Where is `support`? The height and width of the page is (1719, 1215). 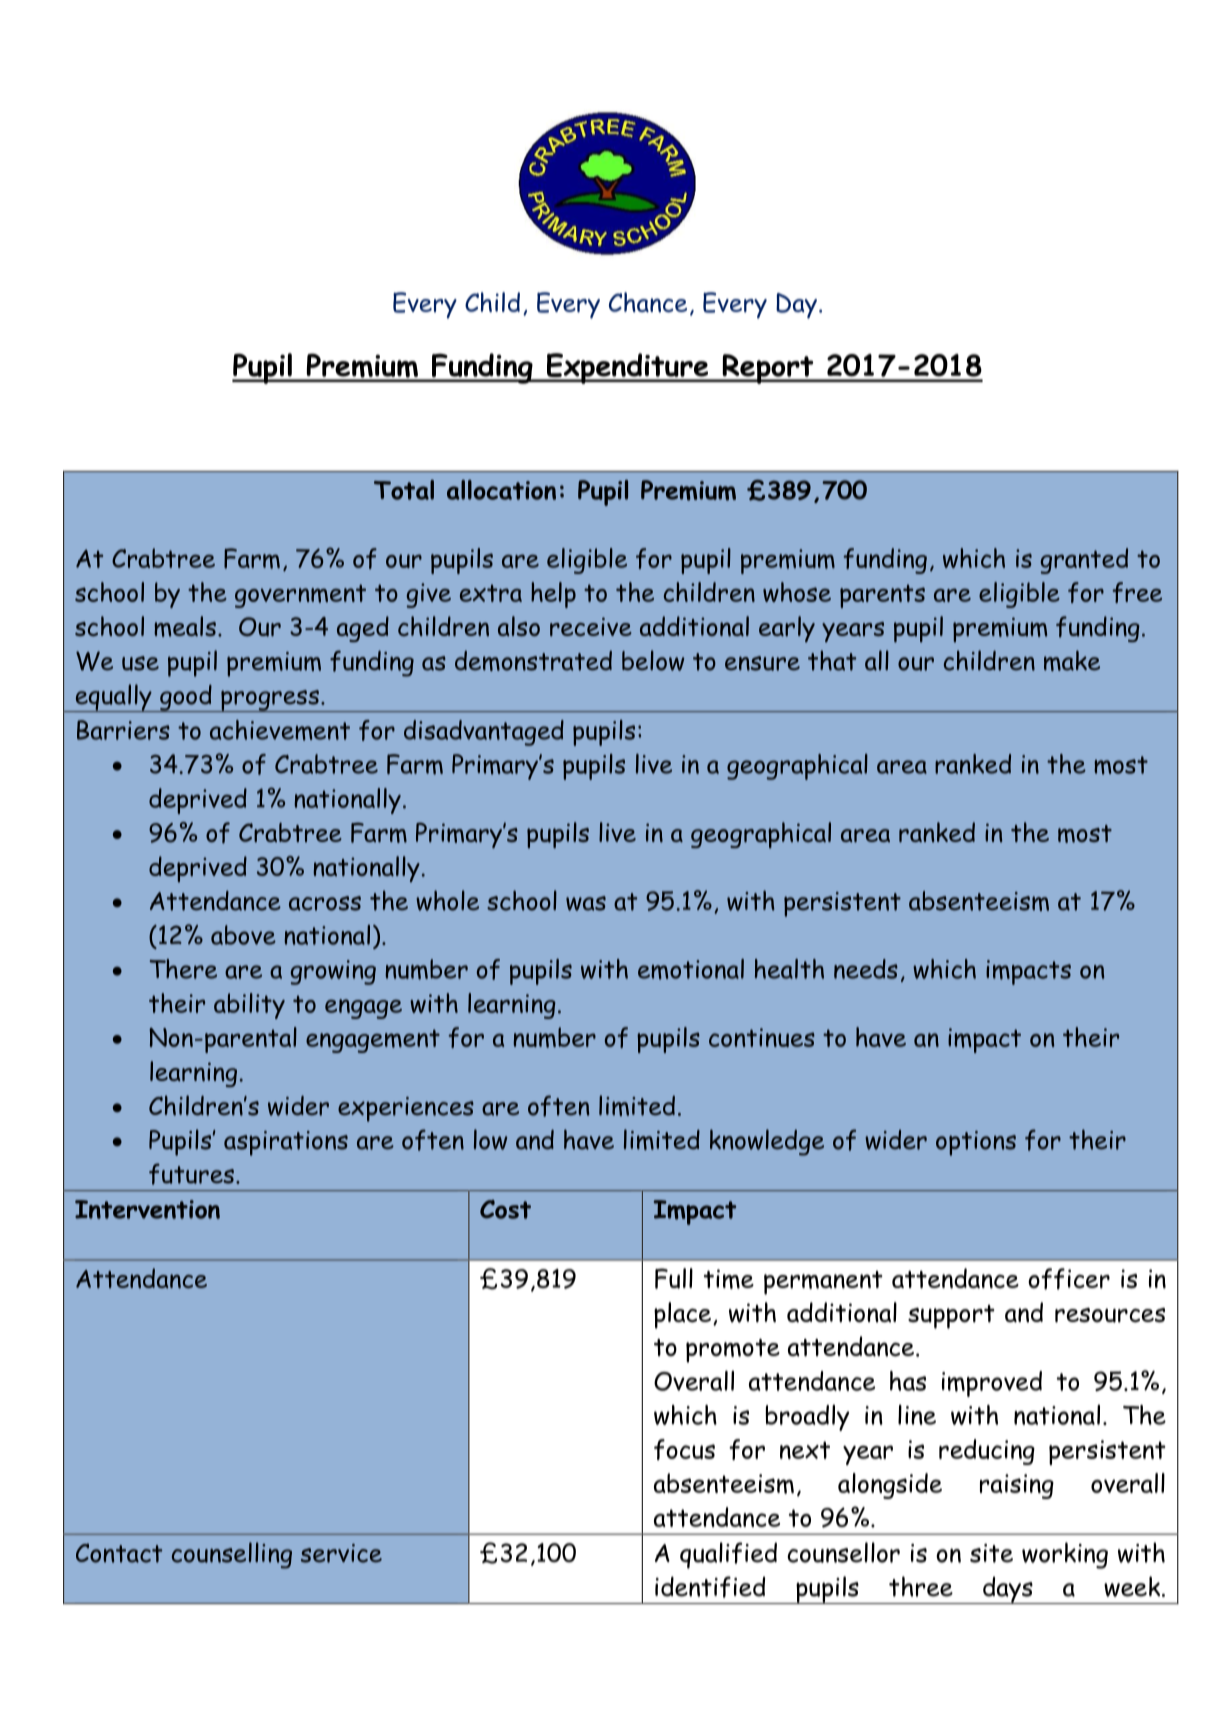 support is located at coordinates (951, 1317).
